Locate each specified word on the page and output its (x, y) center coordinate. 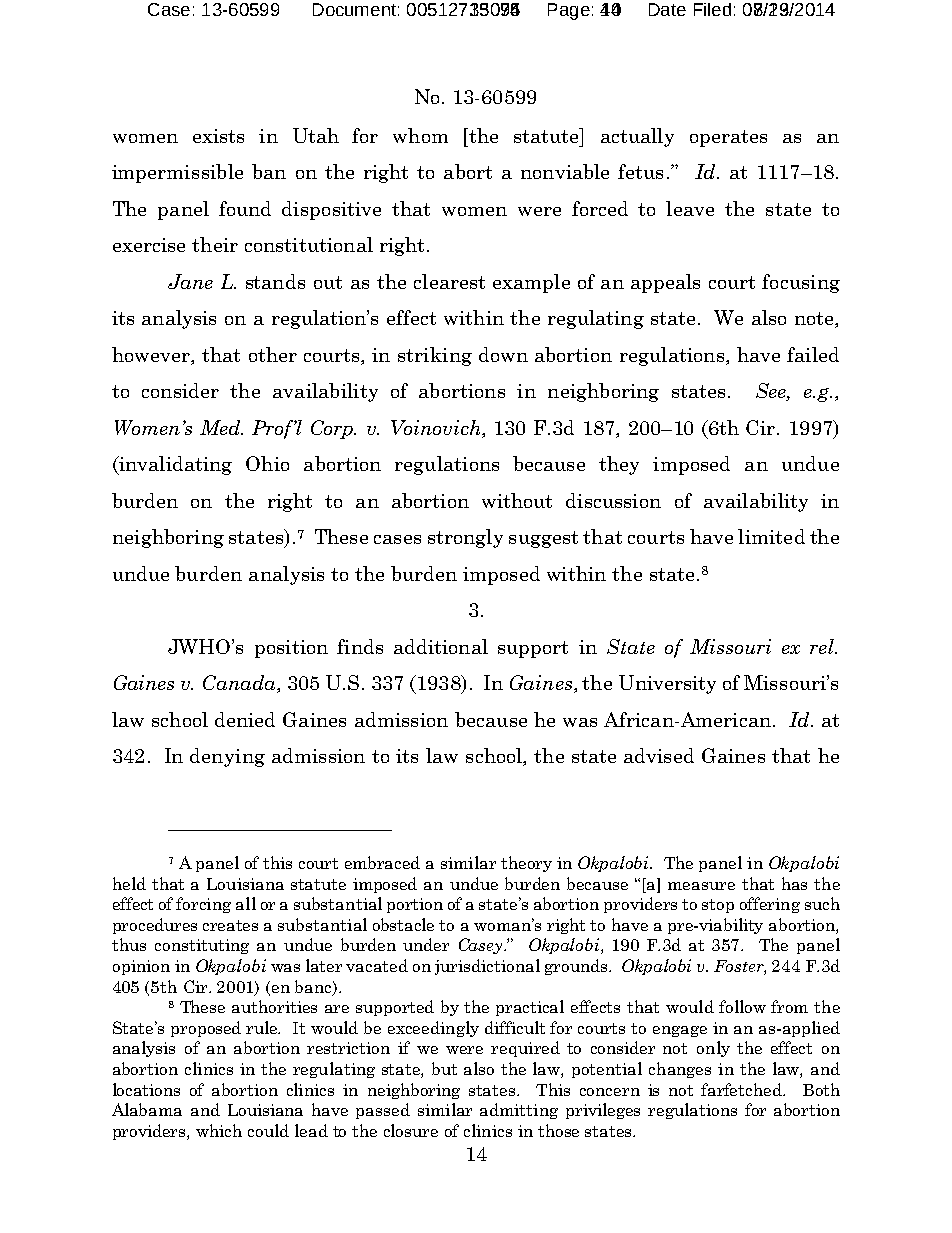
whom (420, 135)
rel (823, 646)
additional (441, 646)
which (219, 1130)
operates (728, 138)
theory (526, 864)
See (772, 392)
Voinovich (437, 429)
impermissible (177, 173)
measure (701, 886)
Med (221, 427)
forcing (203, 905)
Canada (240, 684)
